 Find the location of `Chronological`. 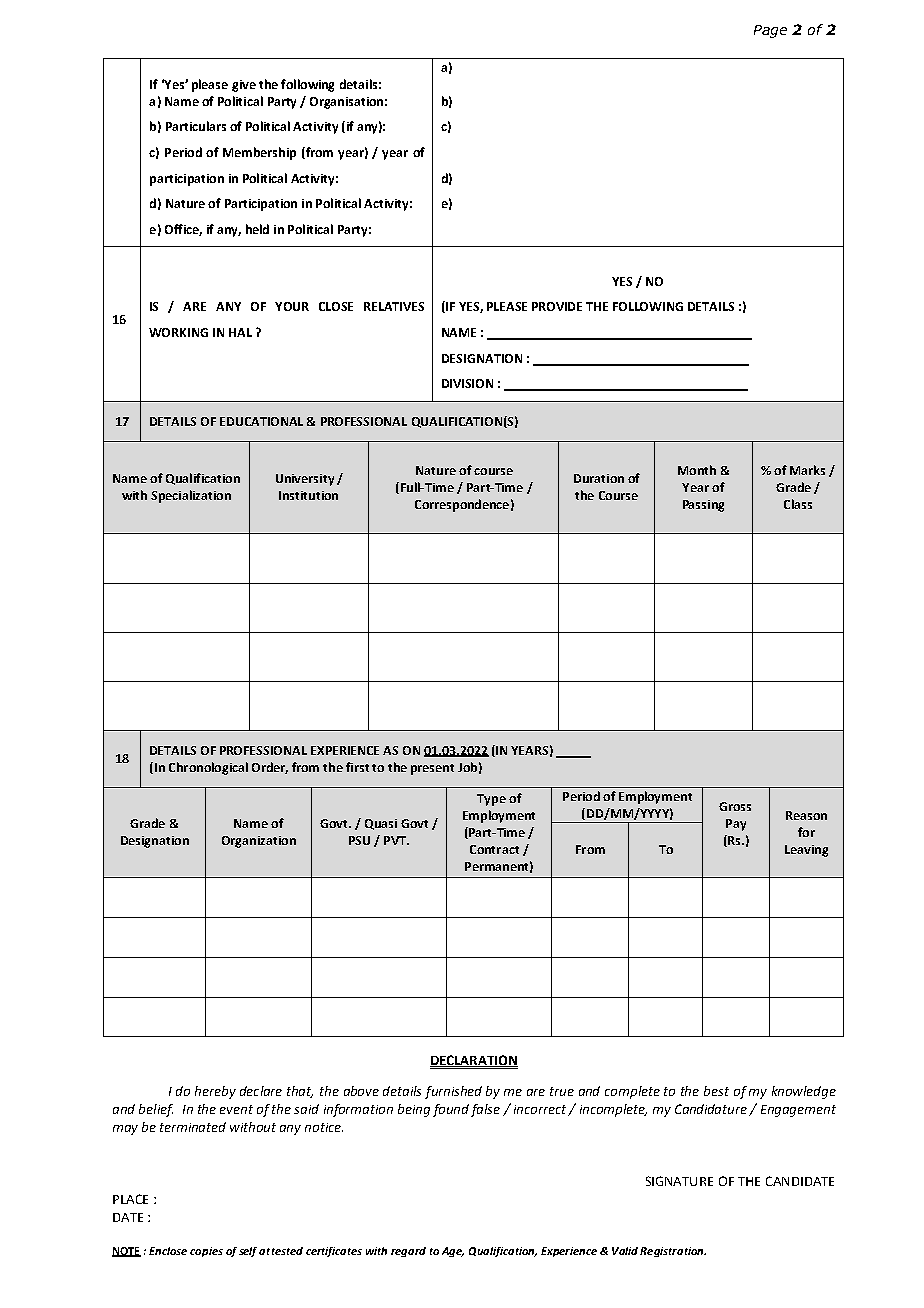

Chronological is located at coordinates (208, 768).
